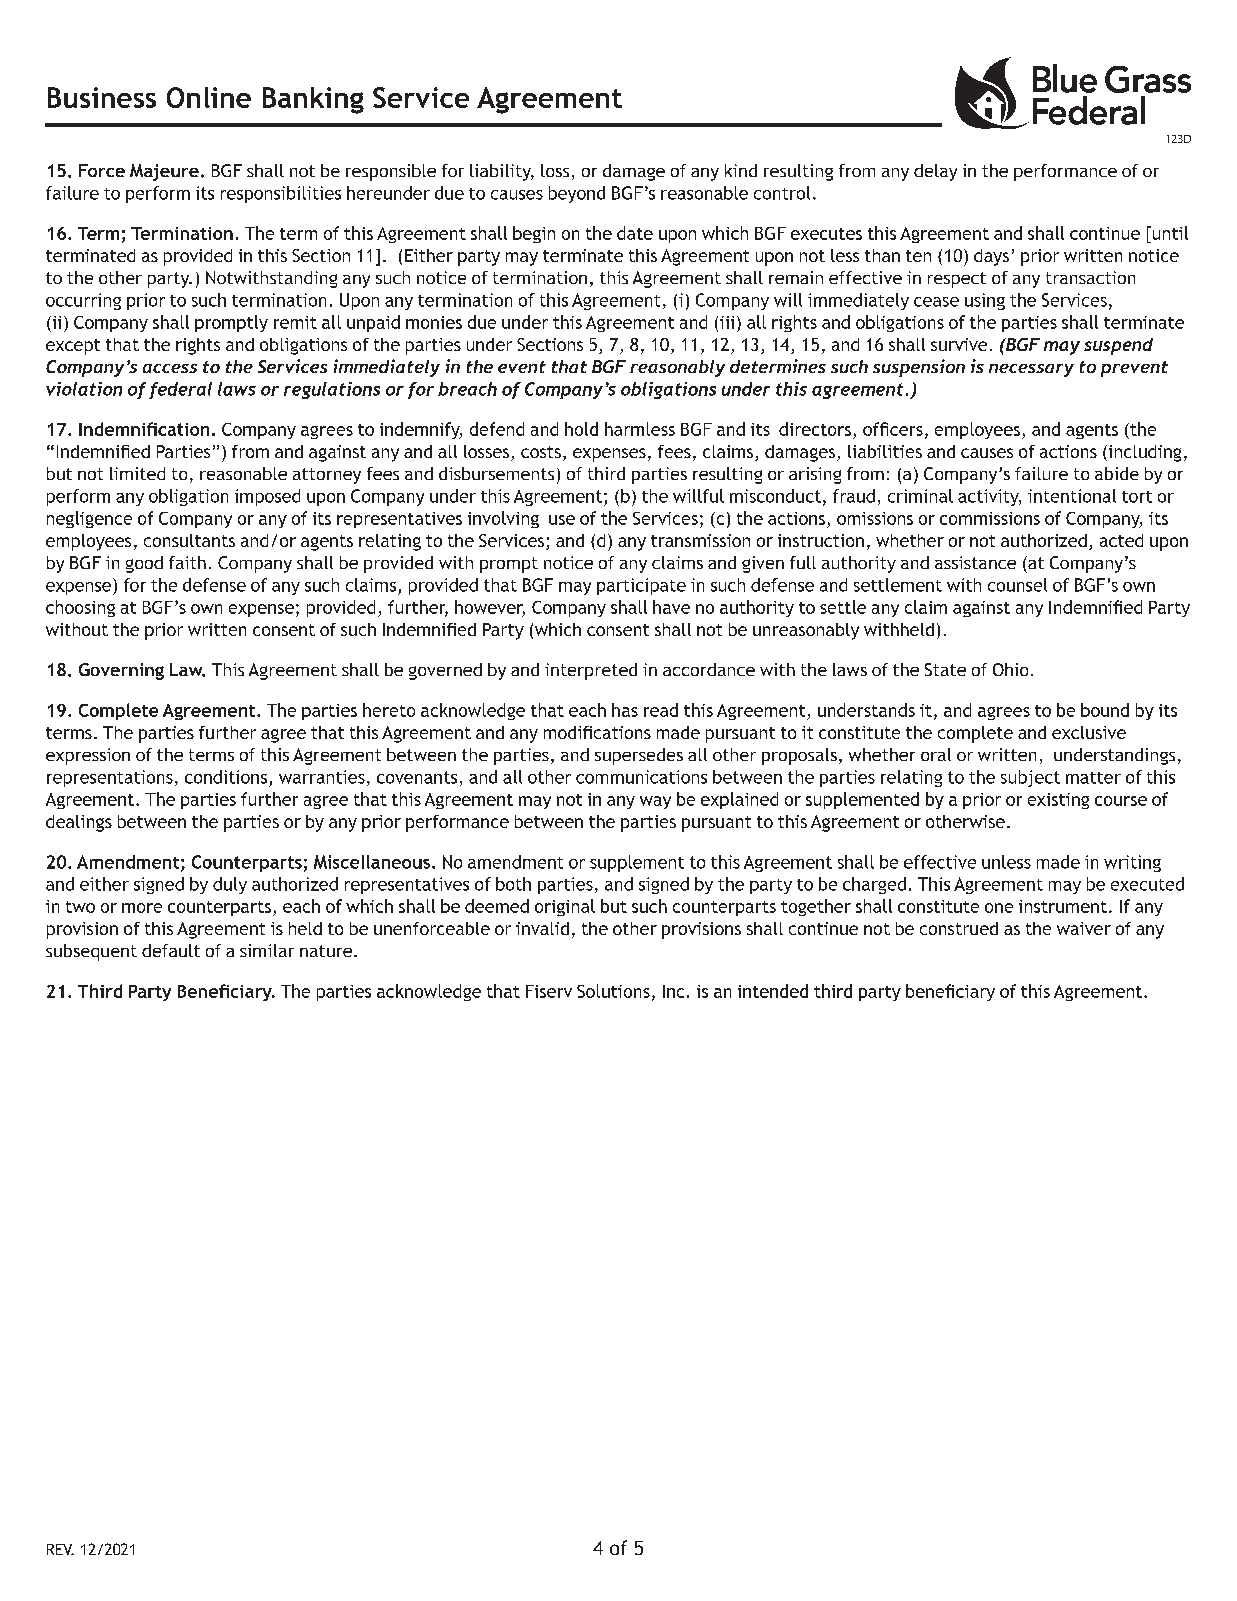 The image size is (1237, 1601). I want to click on Solutions, so click(613, 991).
